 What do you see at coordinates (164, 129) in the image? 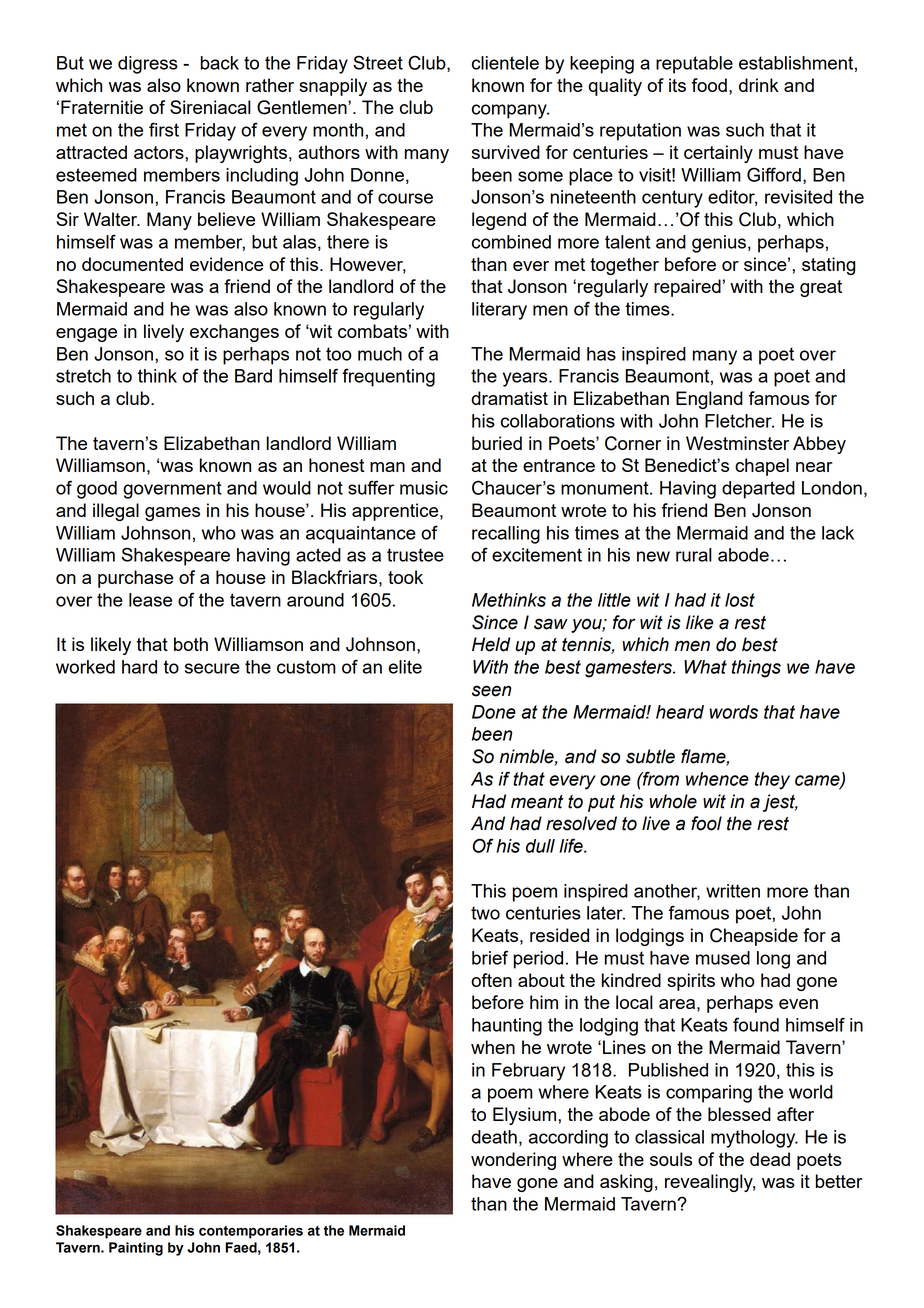
I see `first` at bounding box center [164, 129].
